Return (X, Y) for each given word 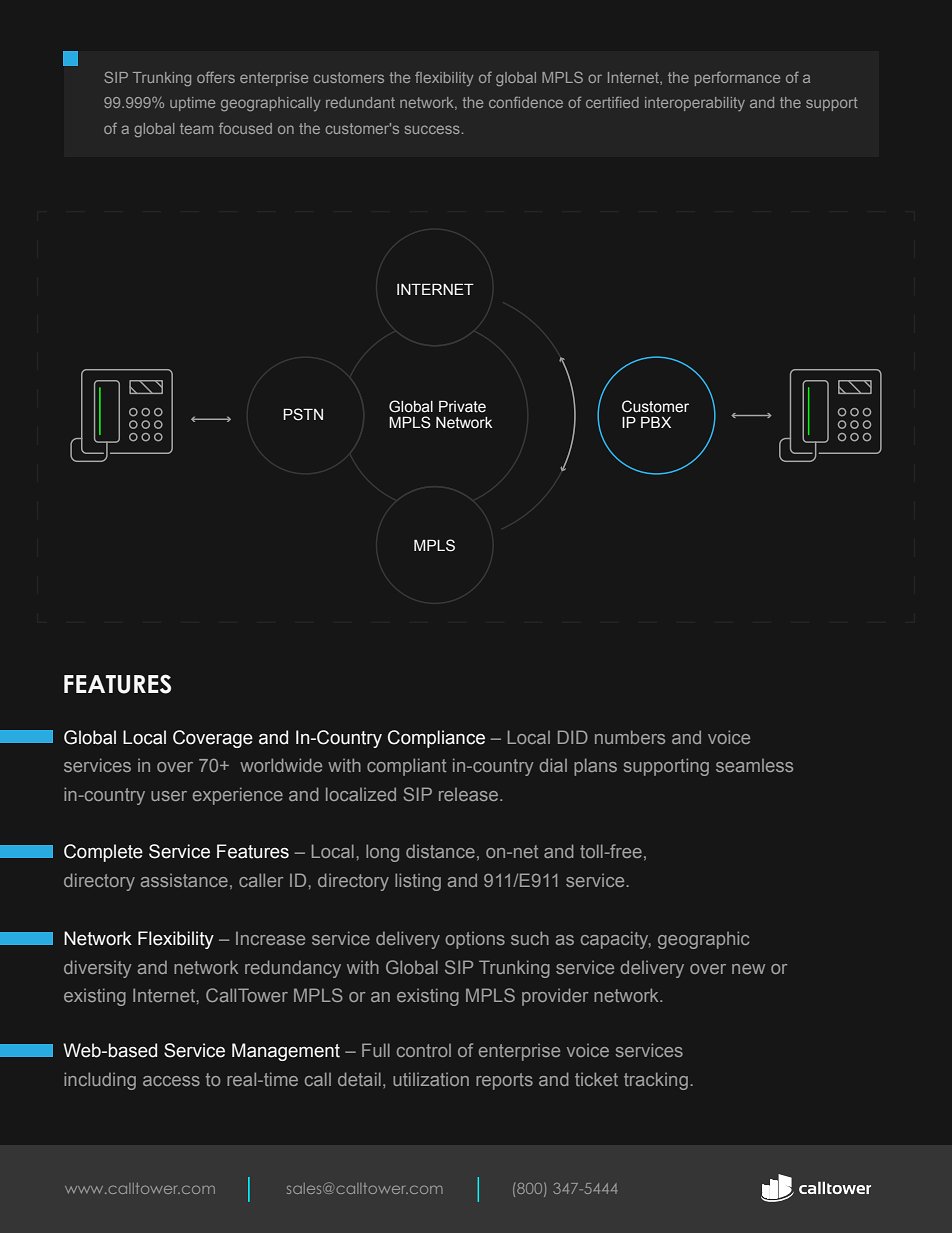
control (424, 1050)
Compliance (436, 739)
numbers (630, 737)
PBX (656, 422)
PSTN (303, 414)
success (432, 129)
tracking (656, 1081)
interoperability (695, 104)
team (196, 128)
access (171, 1081)
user (169, 796)
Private (462, 407)
